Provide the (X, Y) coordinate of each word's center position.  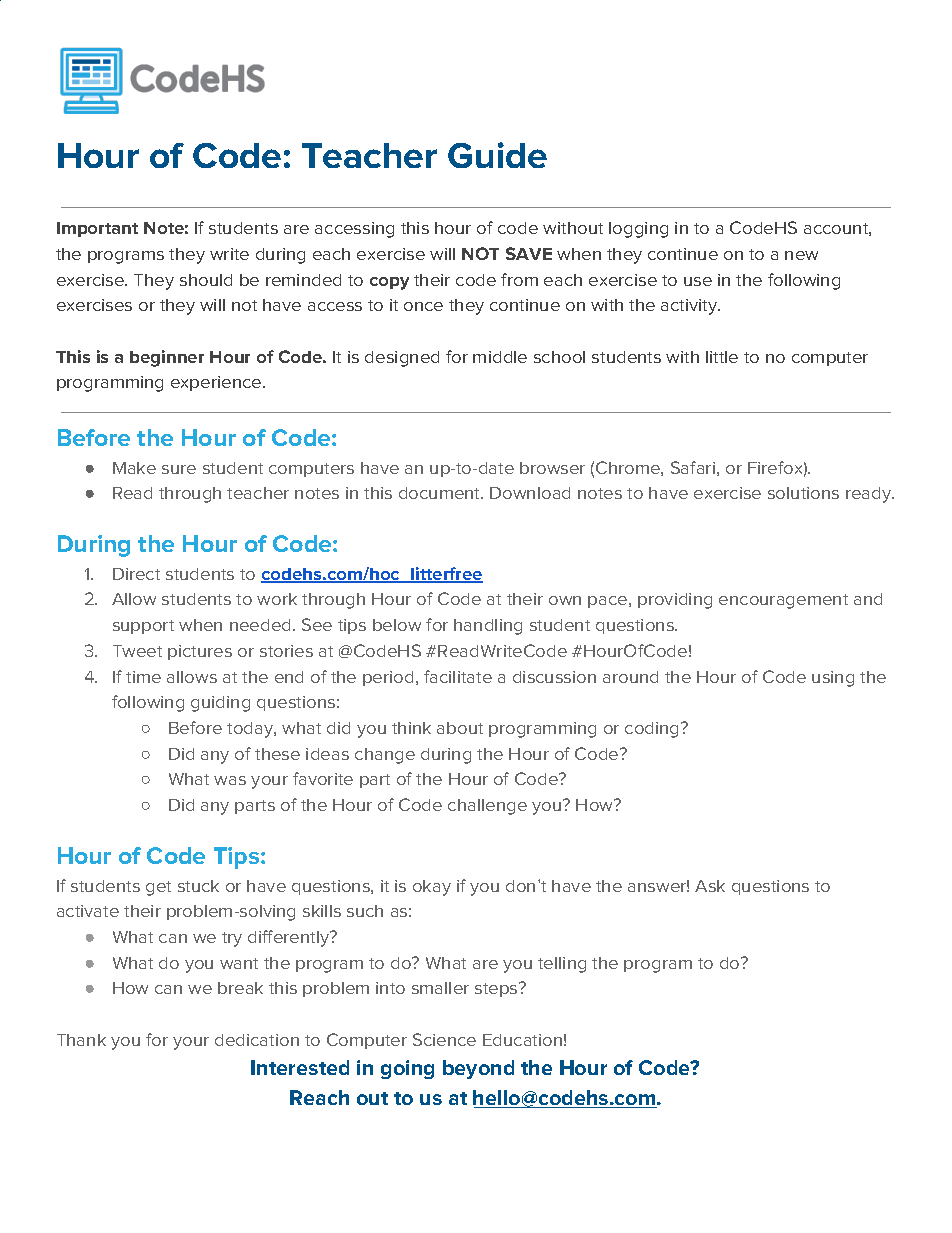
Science (444, 1039)
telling (562, 965)
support (143, 627)
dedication (257, 1040)
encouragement (783, 601)
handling (488, 627)
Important (97, 229)
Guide (497, 155)
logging (638, 230)
